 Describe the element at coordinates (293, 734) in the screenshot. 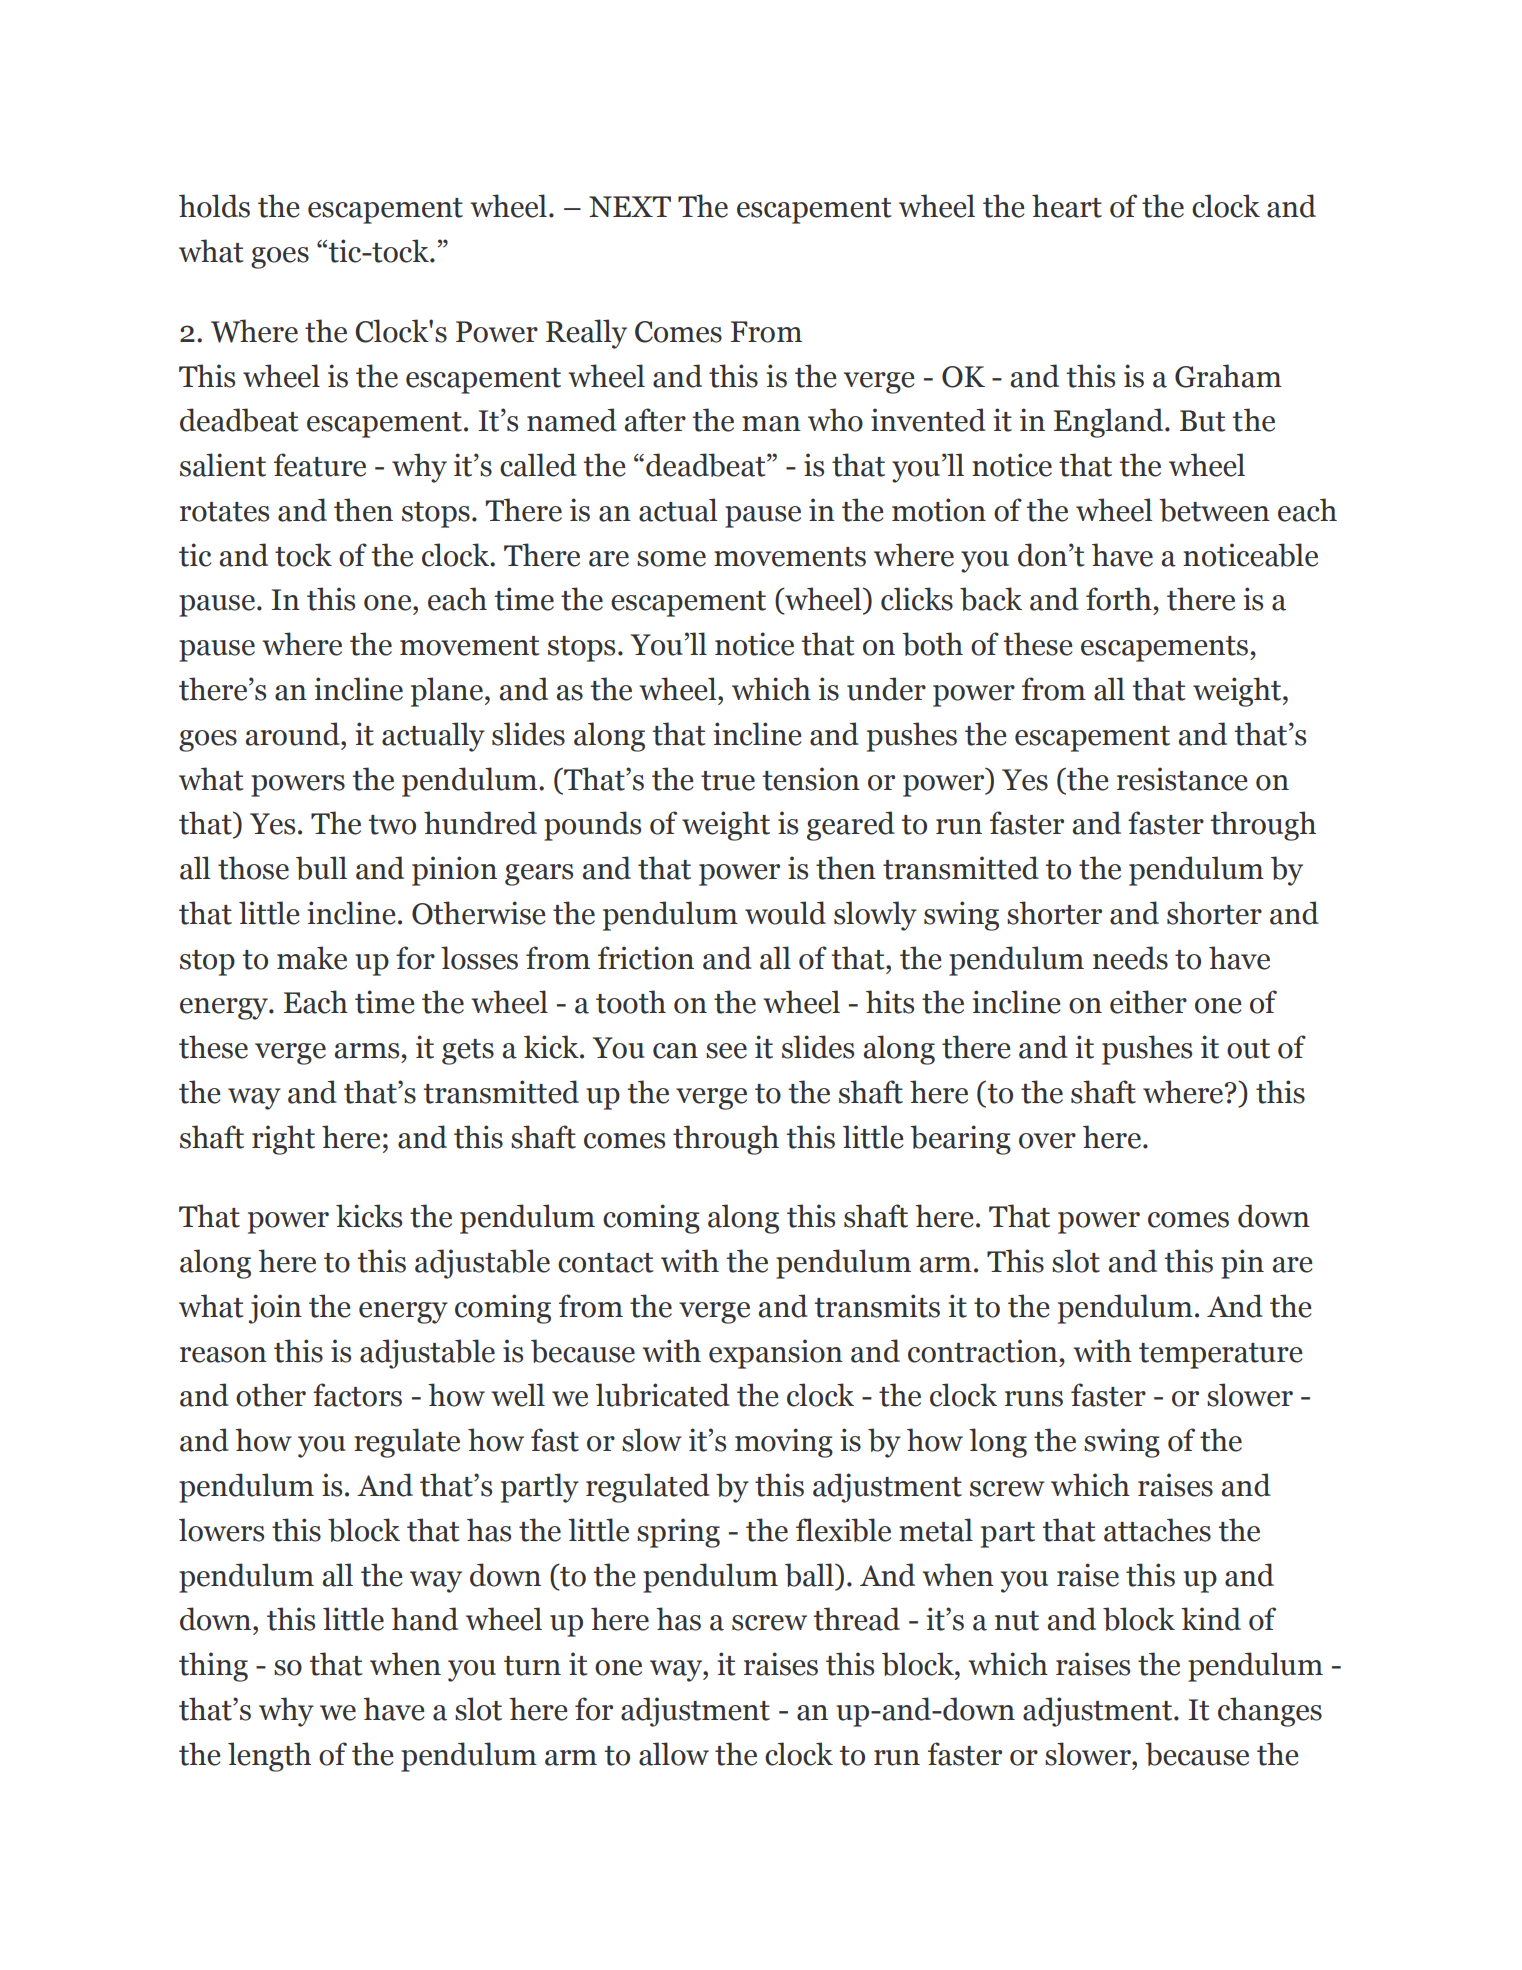

I see `around` at that location.
